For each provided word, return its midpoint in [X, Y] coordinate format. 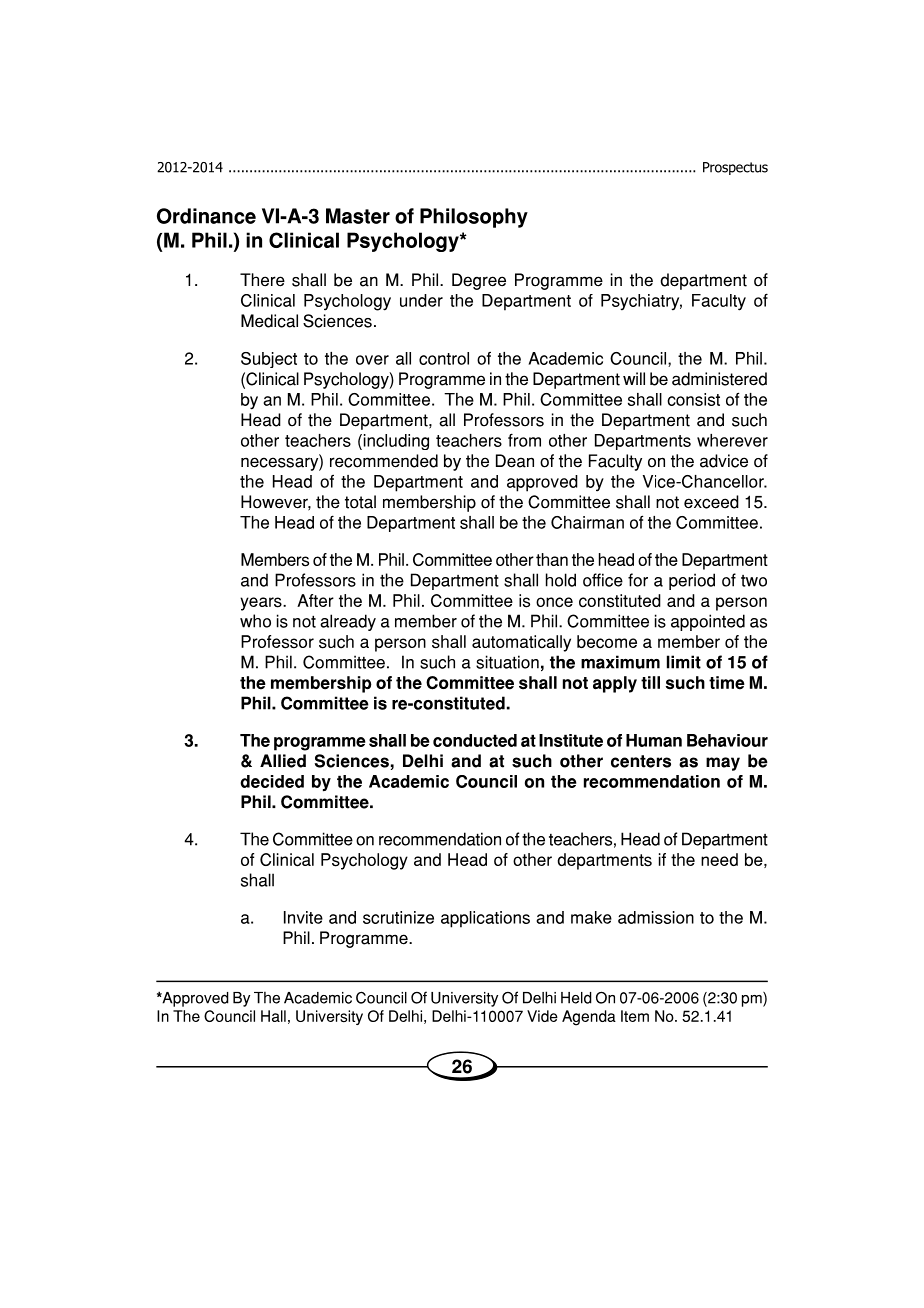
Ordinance [206, 216]
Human [654, 740]
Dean [515, 461]
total [360, 502]
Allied [283, 761]
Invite [303, 917]
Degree [479, 281]
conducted [475, 740]
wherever [732, 440]
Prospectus [735, 168]
